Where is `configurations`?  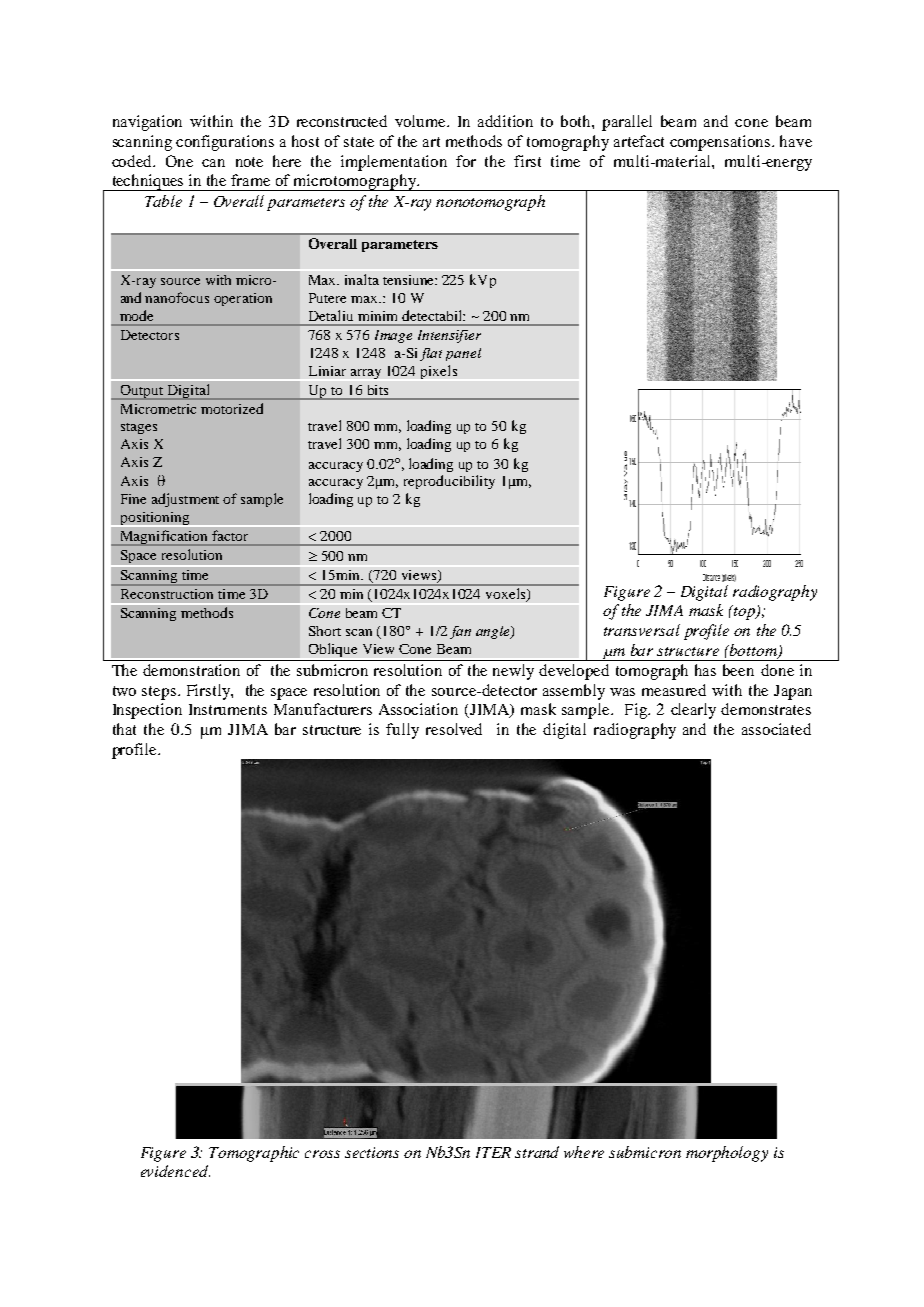
configurations is located at coordinates (225, 143).
